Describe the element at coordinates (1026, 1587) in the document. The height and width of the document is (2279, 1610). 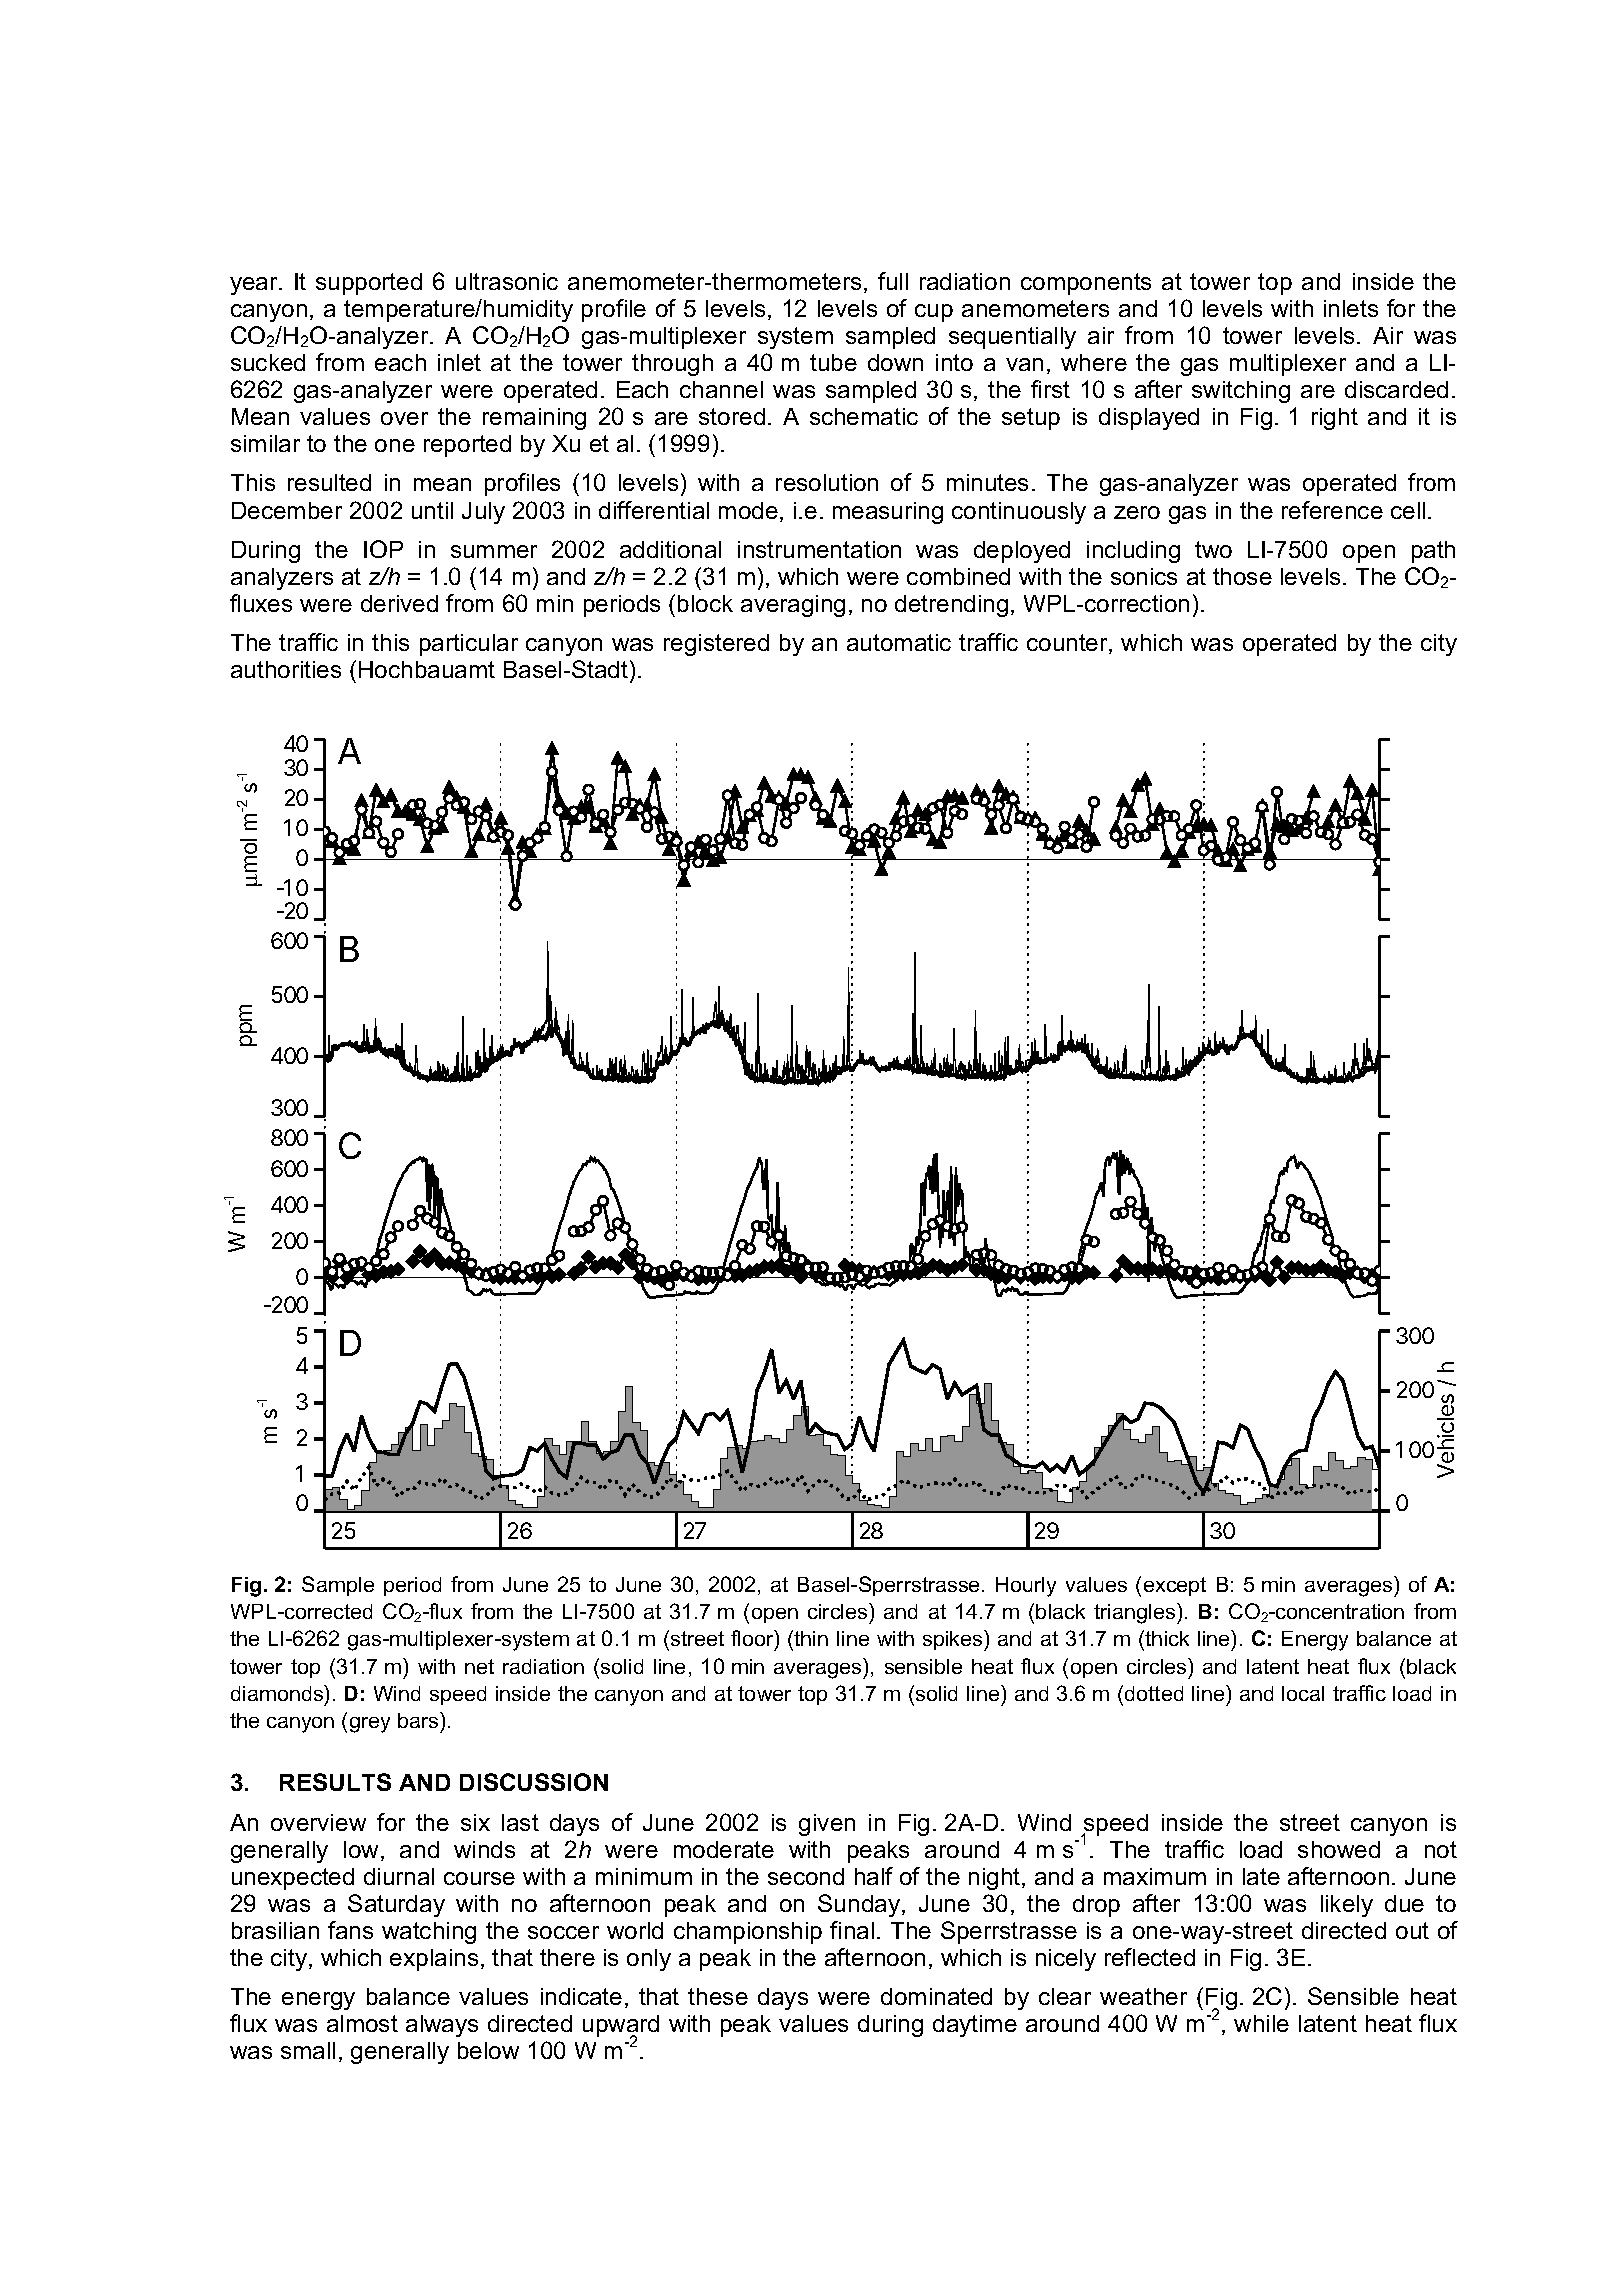
I see `Hourly` at that location.
